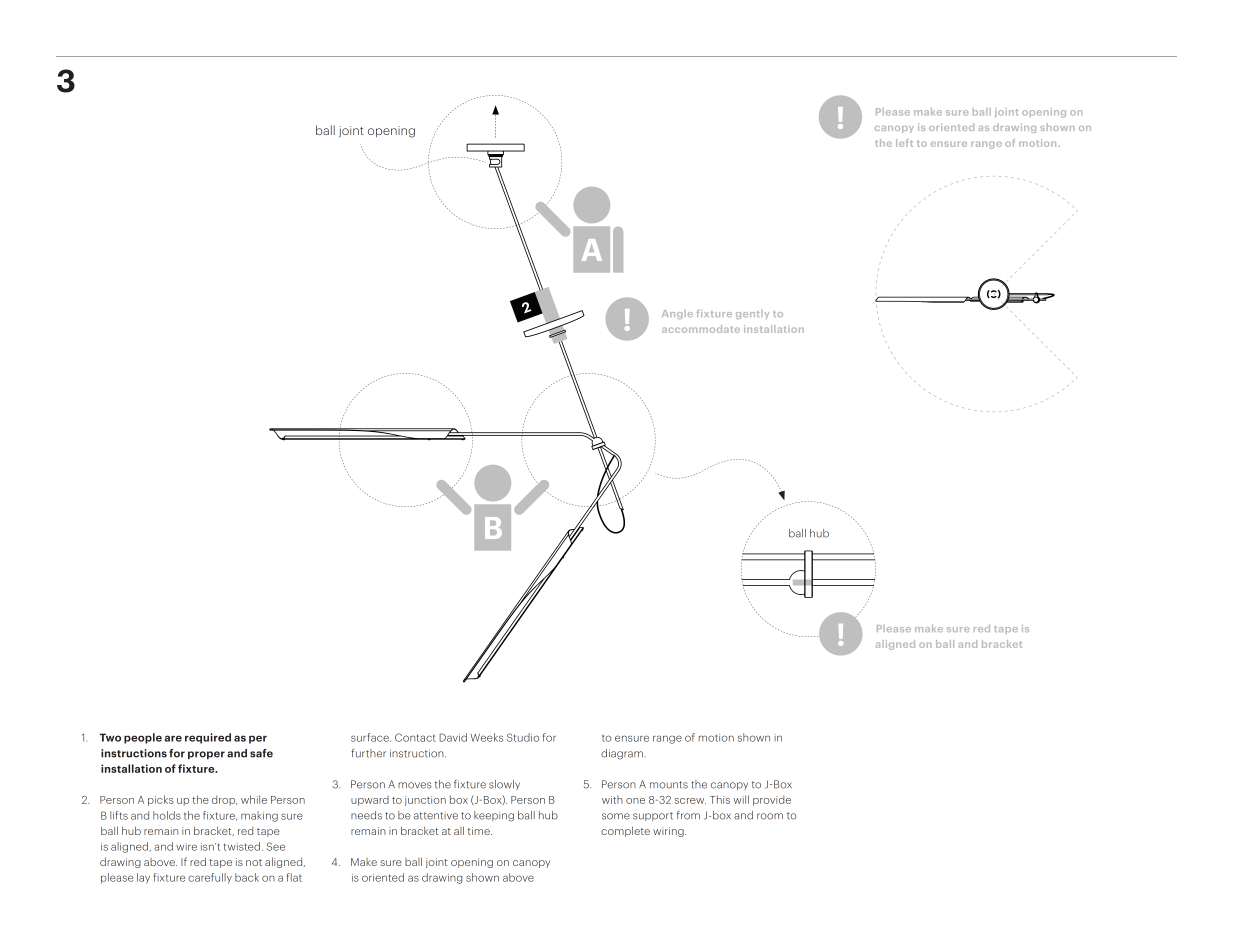 This screenshot has height=952, width=1233. I want to click on gently, so click(752, 314).
